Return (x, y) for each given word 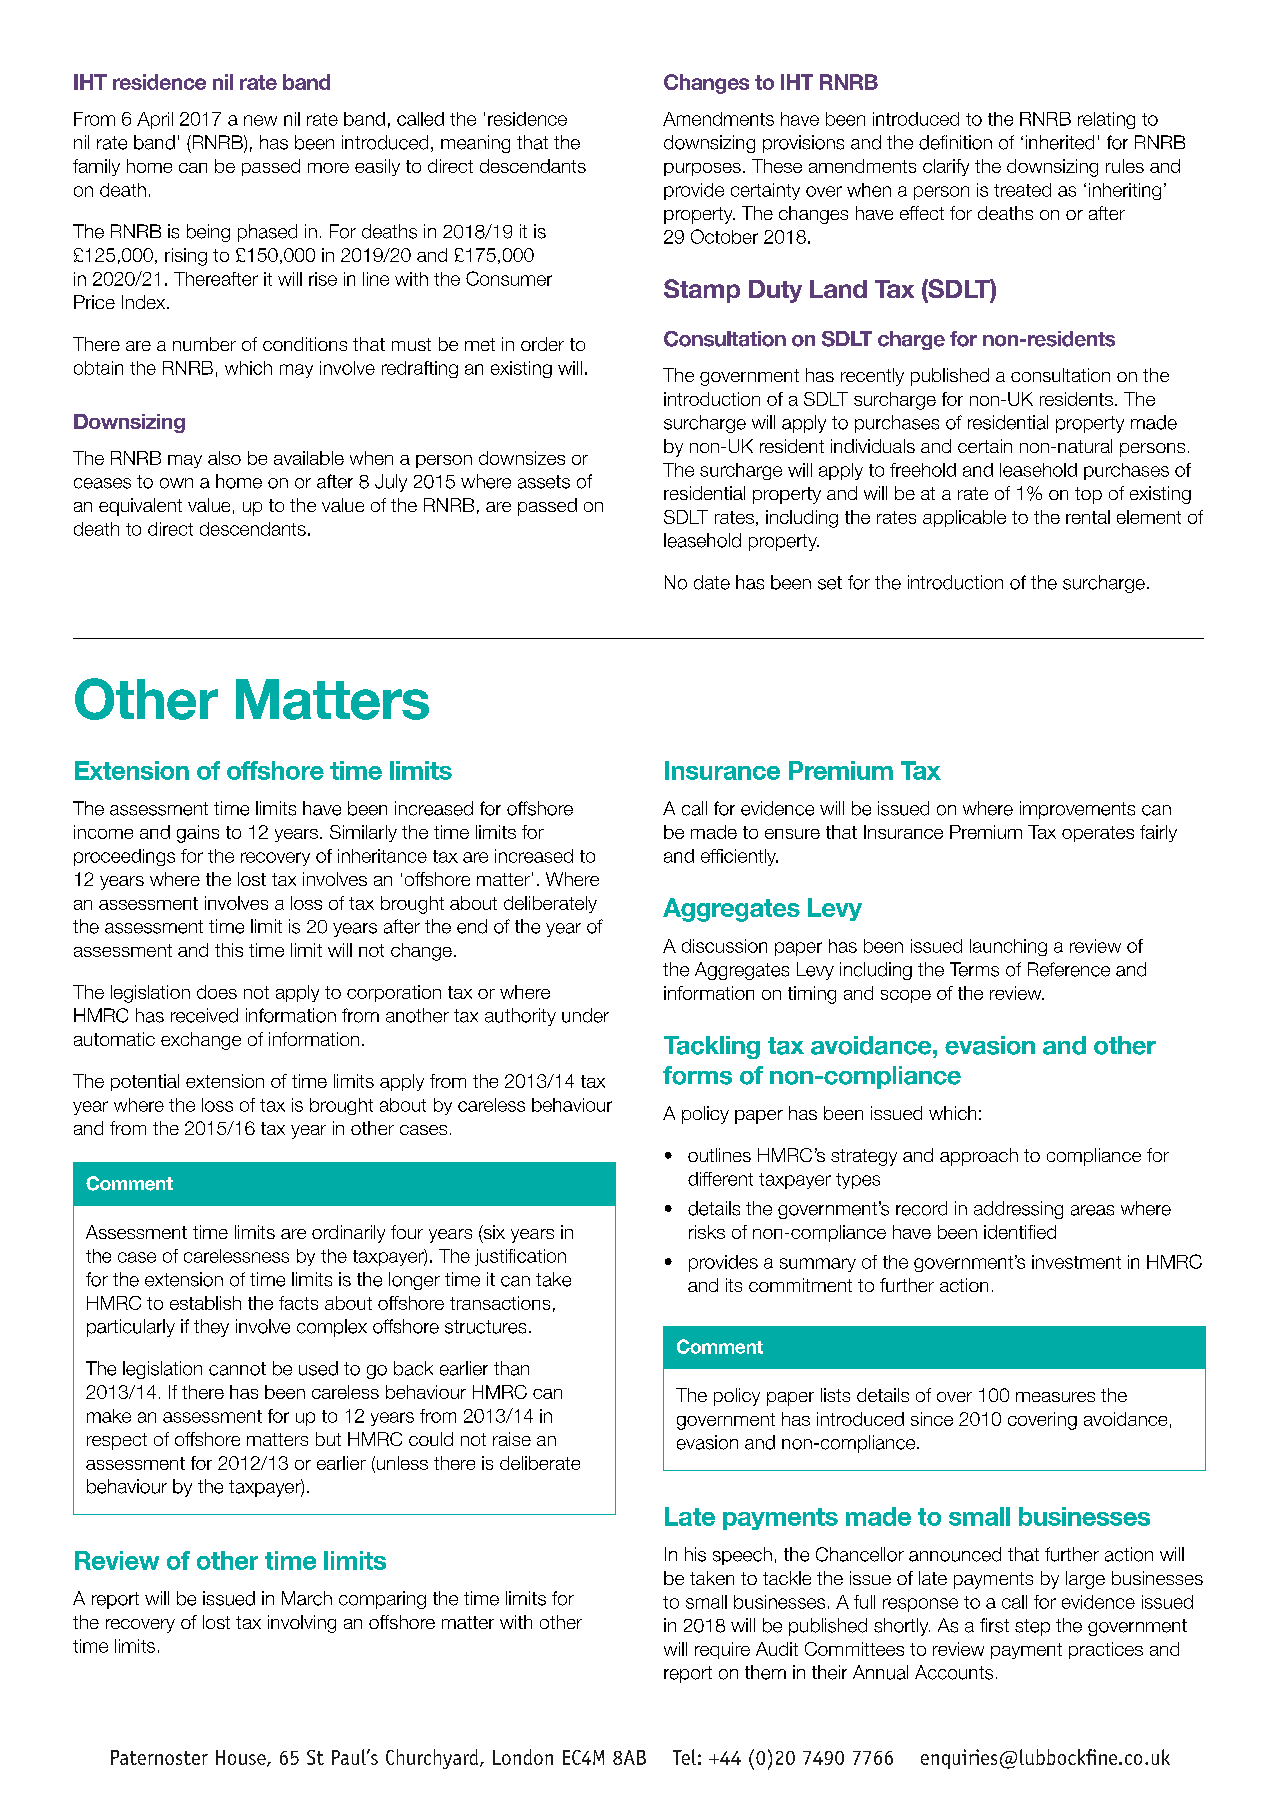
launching (1008, 947)
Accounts (954, 1672)
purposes (702, 169)
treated (1022, 190)
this (229, 950)
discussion (724, 946)
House (242, 1758)
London (523, 1757)
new (260, 120)
